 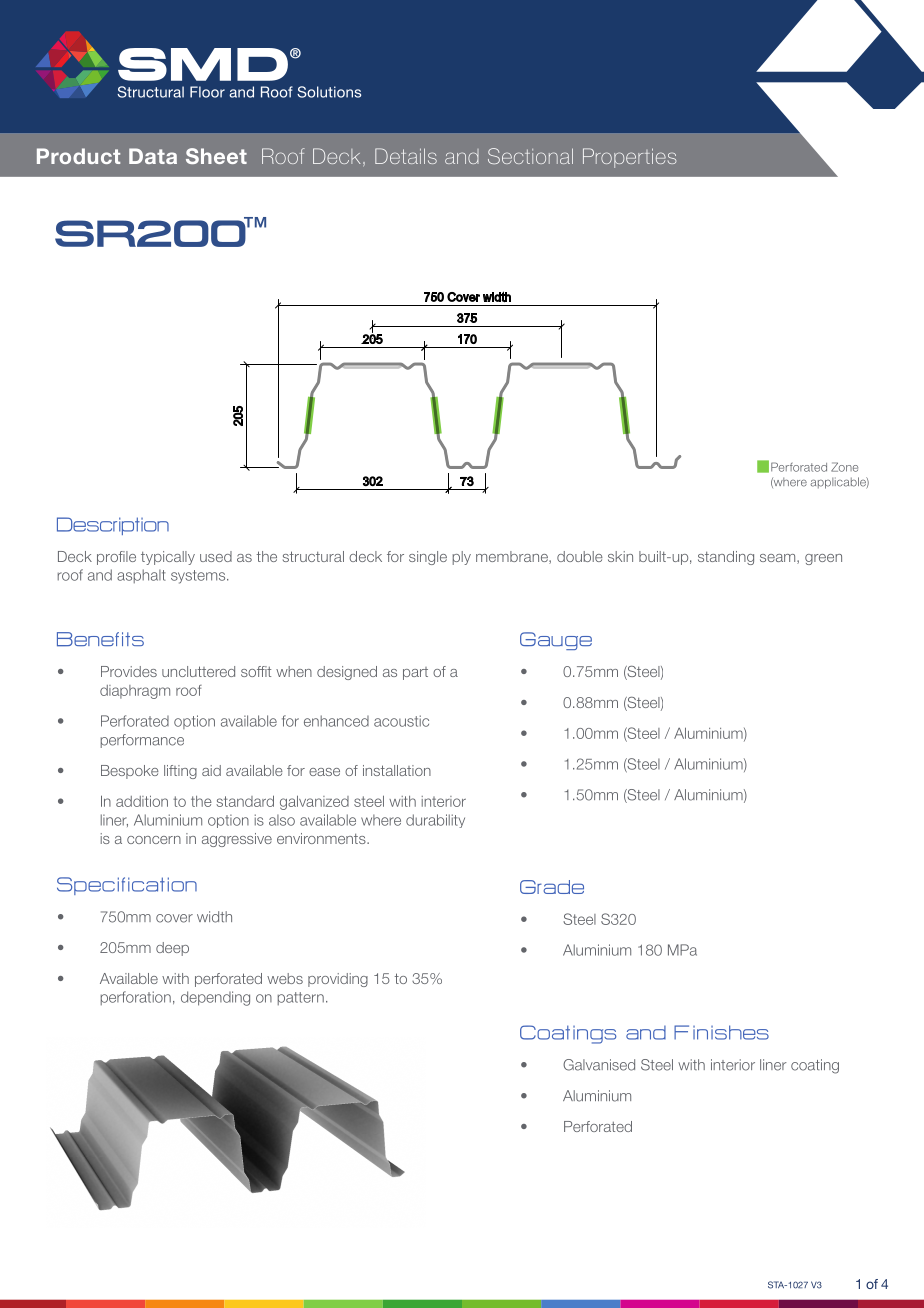 I want to click on standing, so click(x=726, y=558).
